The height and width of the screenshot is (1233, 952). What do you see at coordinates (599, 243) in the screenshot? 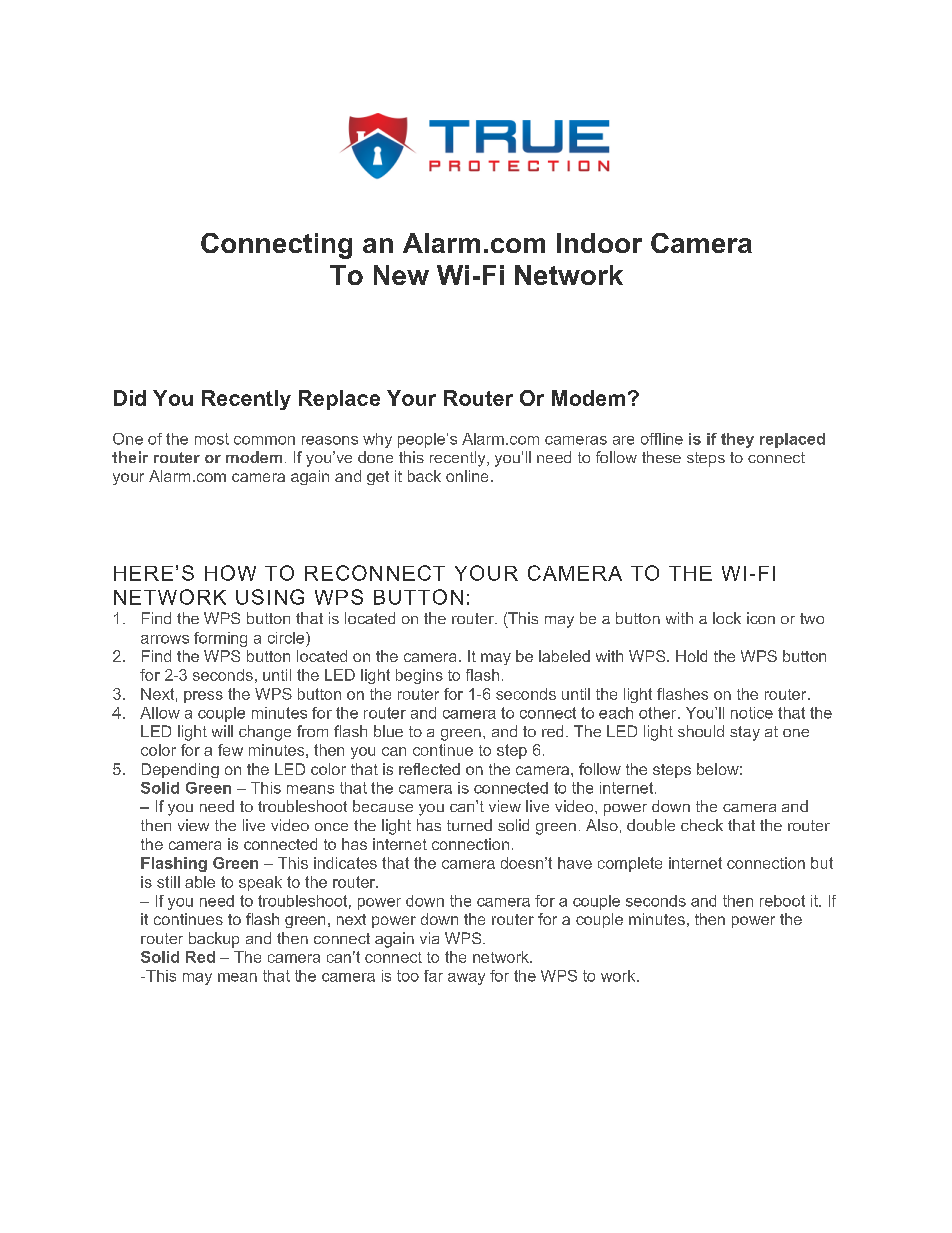
I see `Indoor` at bounding box center [599, 243].
